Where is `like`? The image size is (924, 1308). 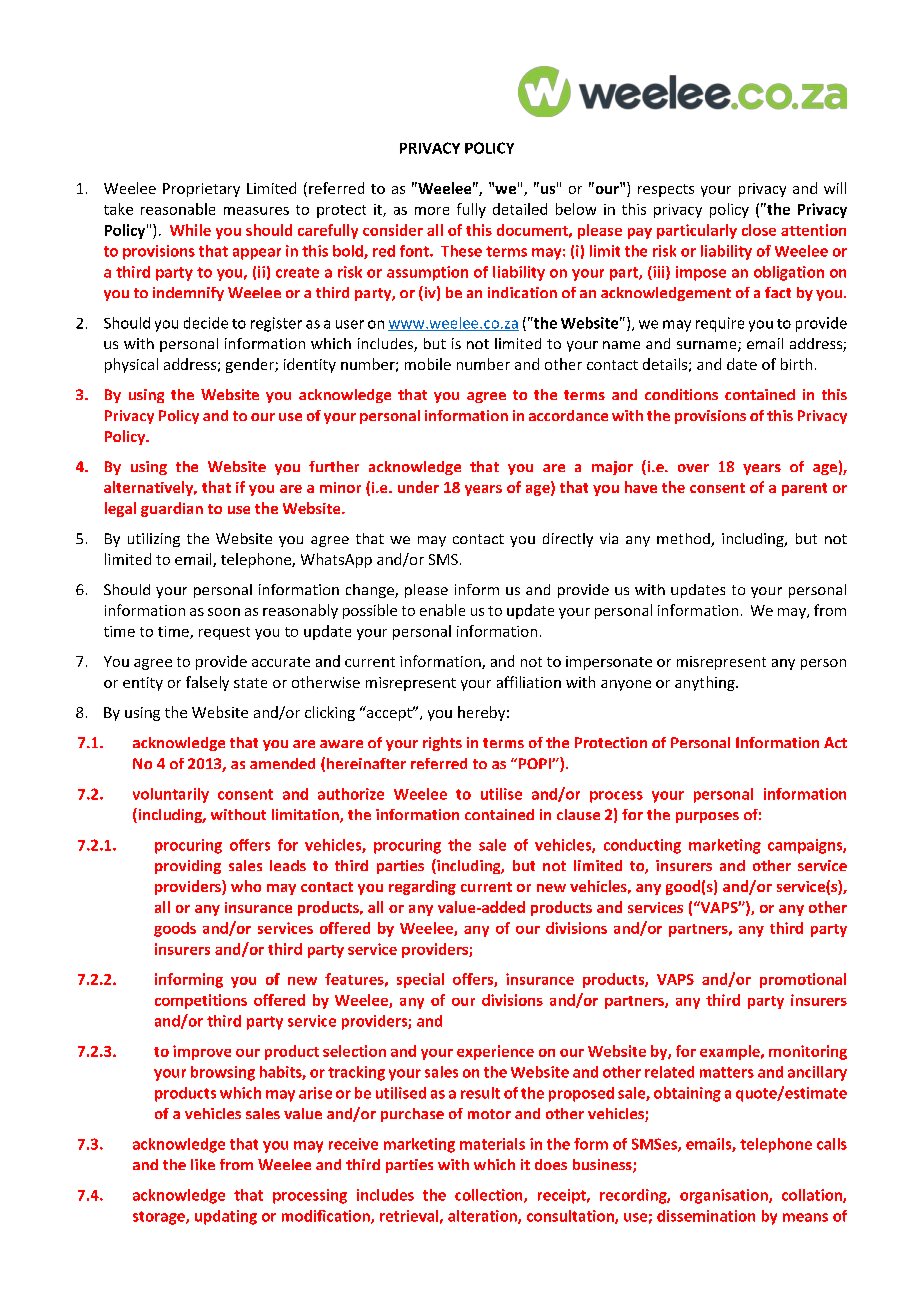 like is located at coordinates (203, 1164).
